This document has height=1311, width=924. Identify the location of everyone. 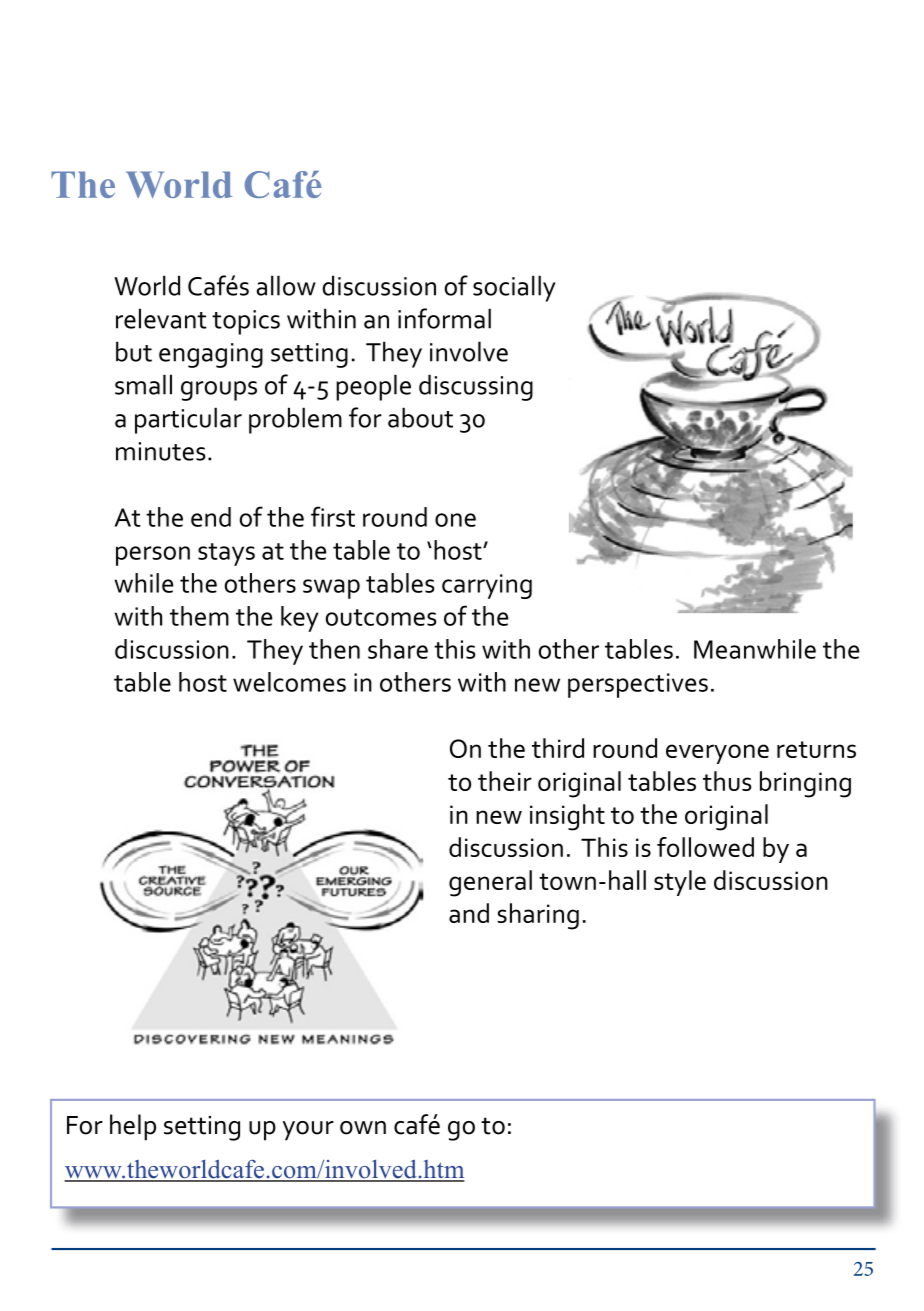
(717, 754).
